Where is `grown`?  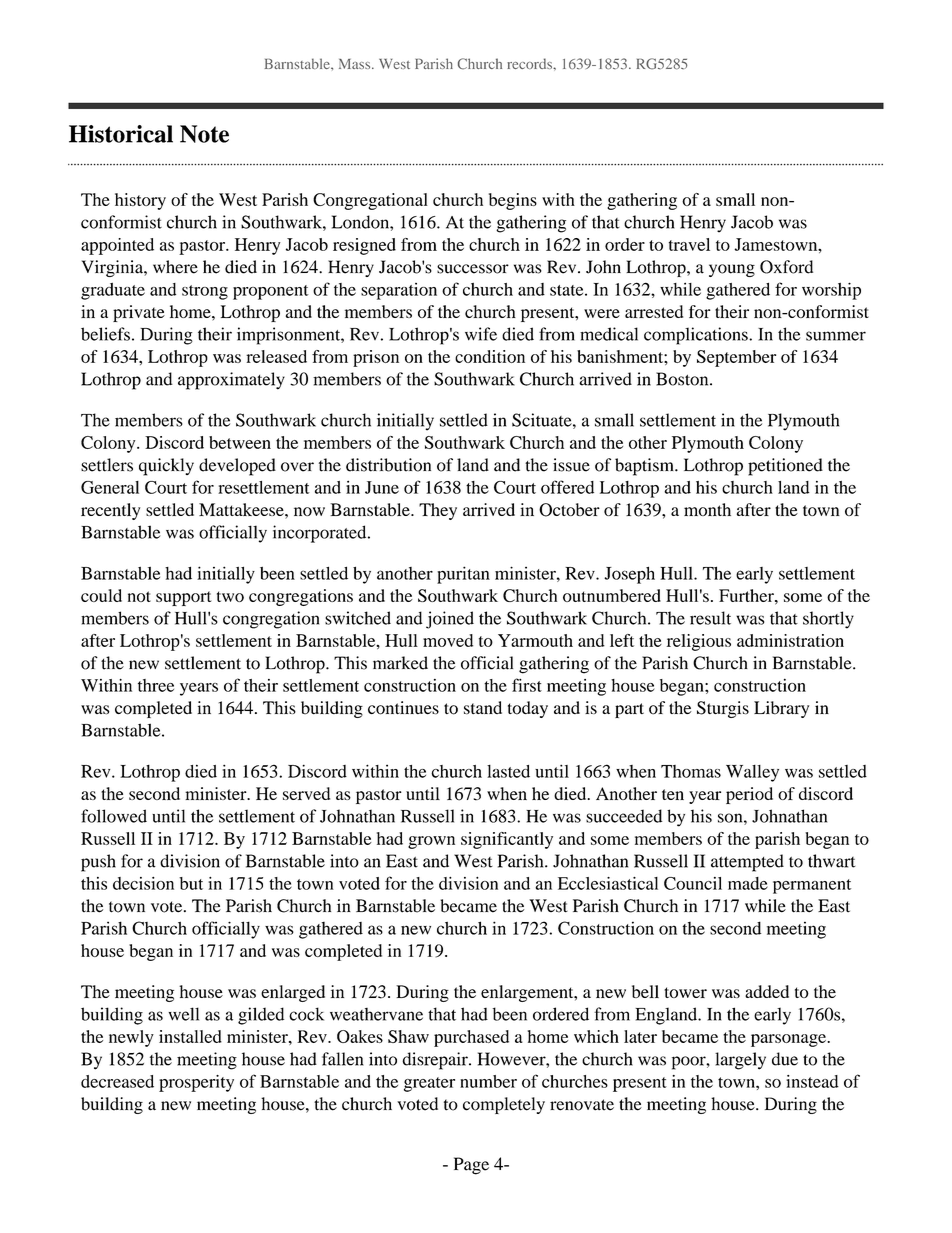
grown is located at coordinates (431, 842).
